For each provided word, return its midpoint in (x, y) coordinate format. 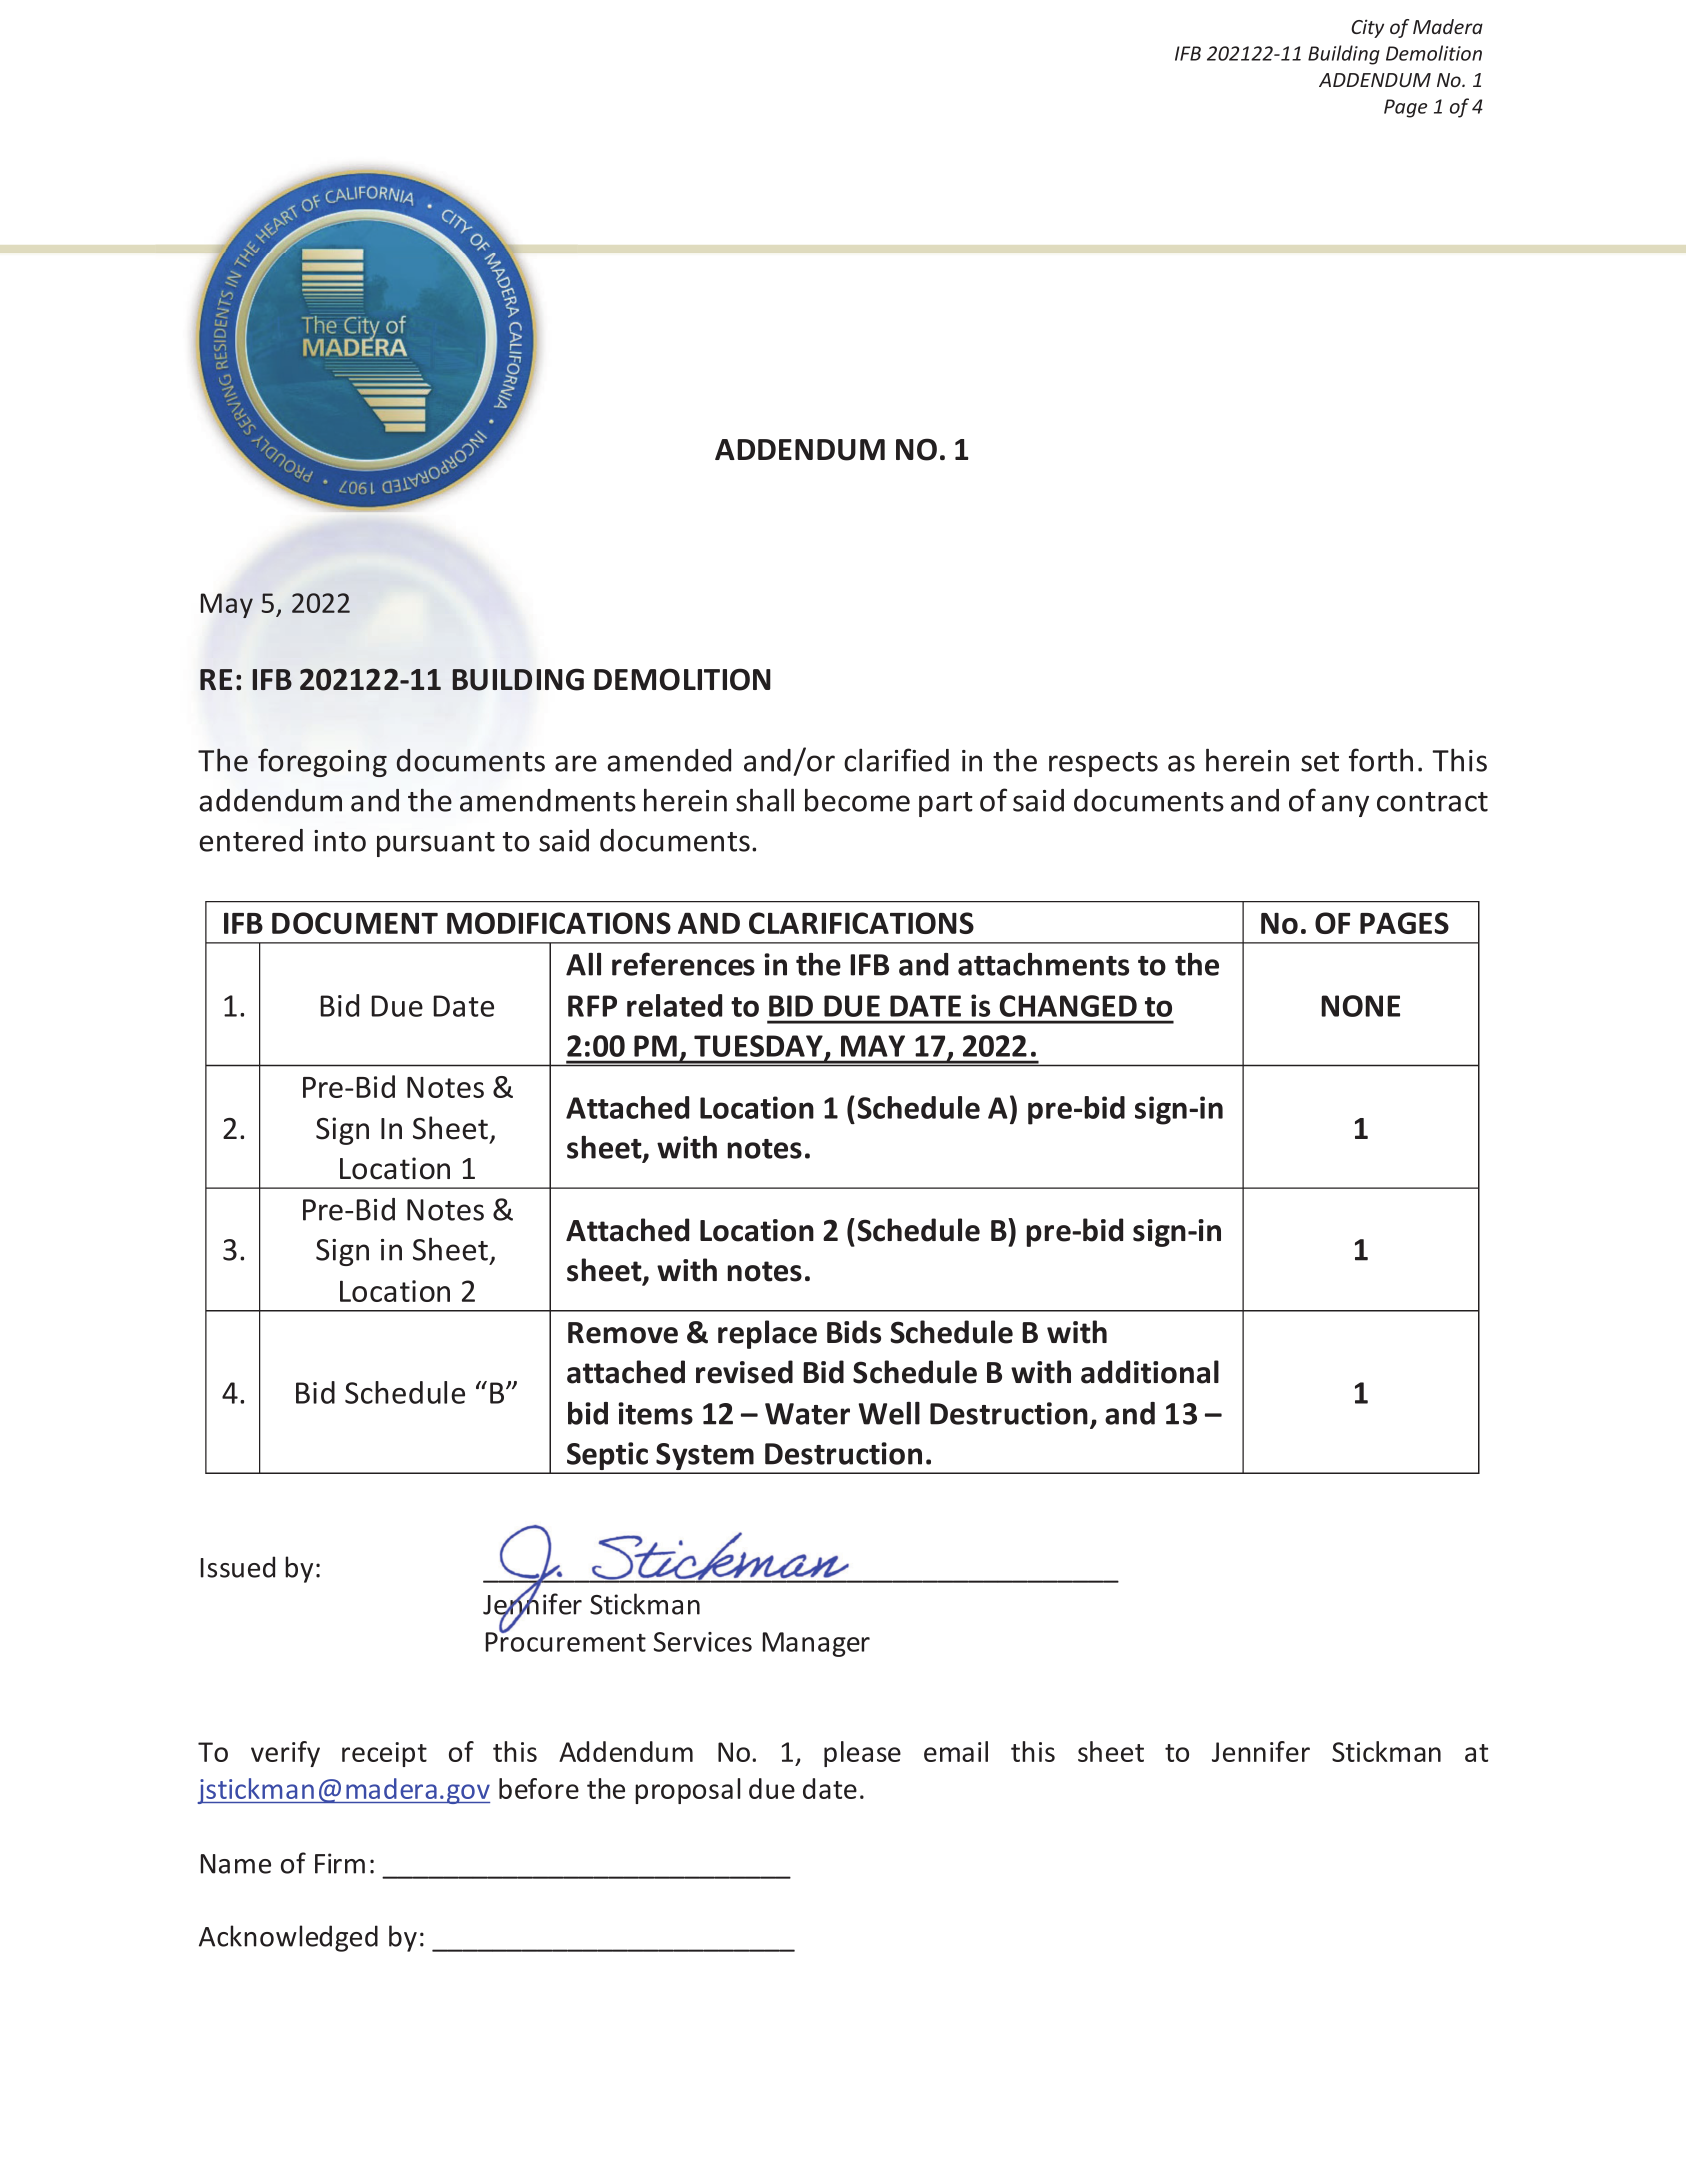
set (1320, 762)
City (1367, 28)
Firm (340, 1863)
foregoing (322, 762)
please (862, 1754)
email (956, 1751)
